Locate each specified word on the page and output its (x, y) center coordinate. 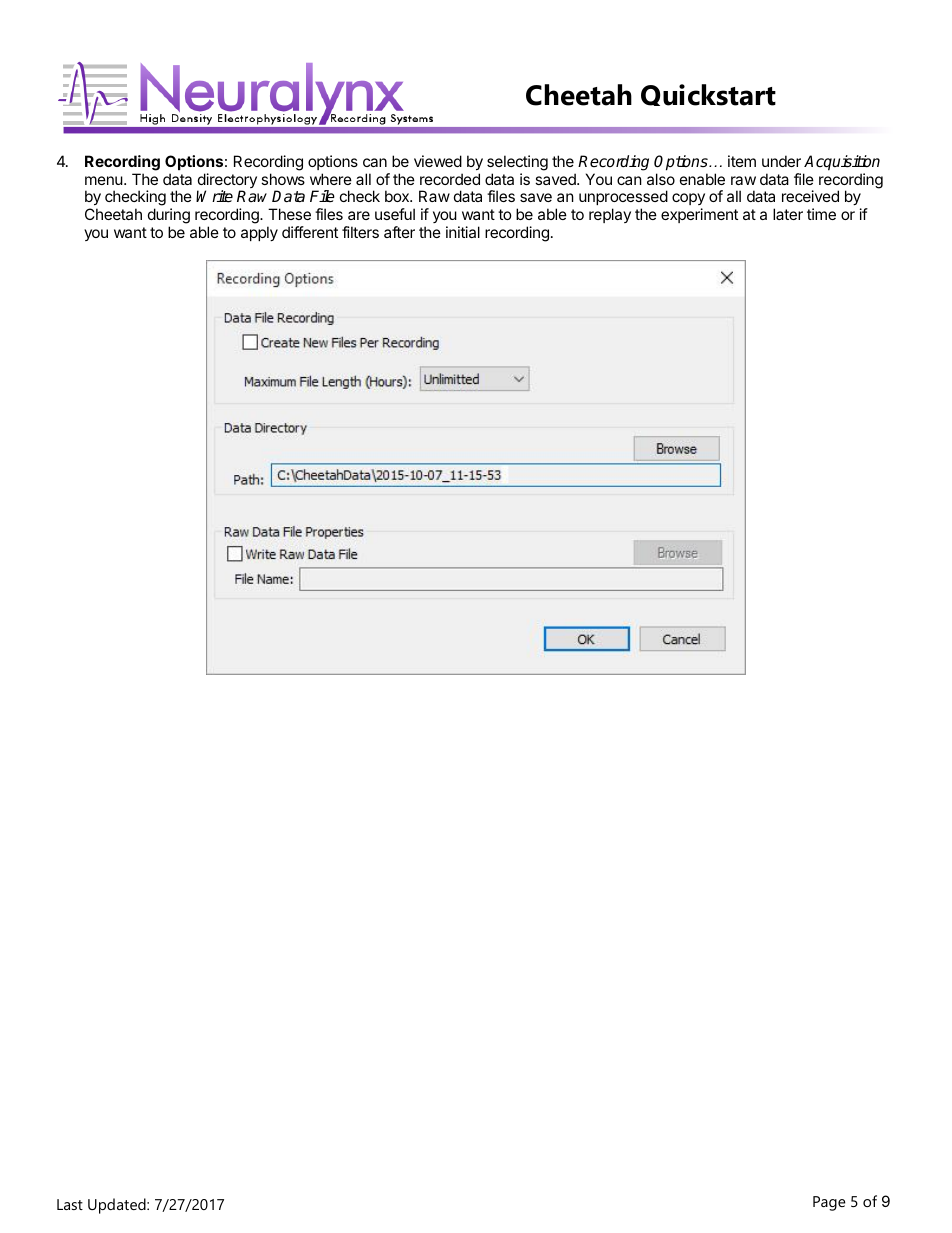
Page (829, 1203)
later (788, 214)
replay (610, 215)
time (821, 214)
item (742, 161)
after (399, 232)
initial (463, 232)
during (169, 217)
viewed (438, 161)
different (310, 232)
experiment (699, 215)
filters (360, 232)
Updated (118, 1206)
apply (259, 233)
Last (70, 1204)
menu (104, 180)
